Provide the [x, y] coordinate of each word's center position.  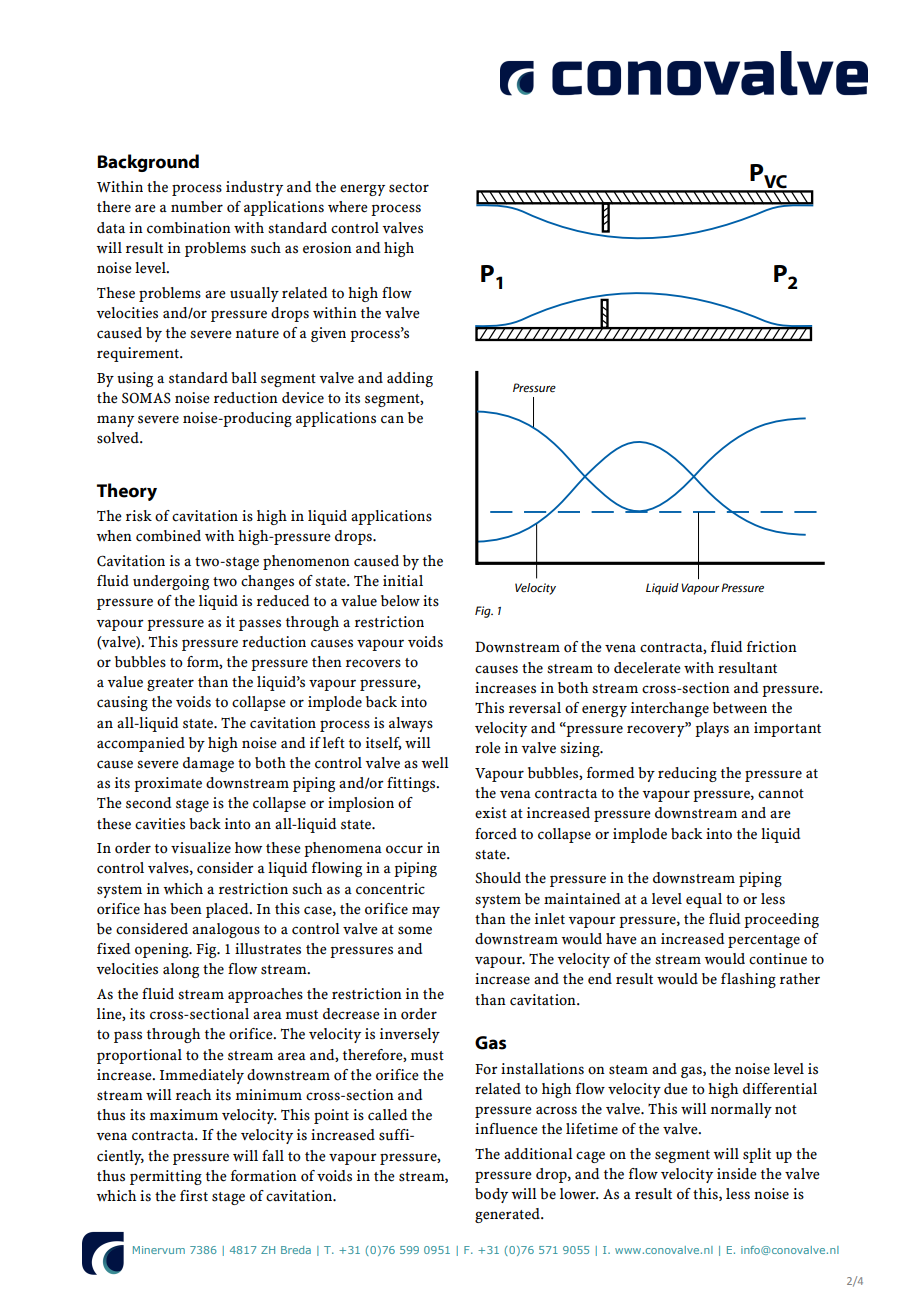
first [194, 1196]
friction [772, 647]
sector [409, 188]
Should [498, 878]
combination [189, 228]
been [186, 909]
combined [168, 536]
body [491, 1195]
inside [737, 1174]
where [348, 207]
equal [704, 900]
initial [403, 581]
